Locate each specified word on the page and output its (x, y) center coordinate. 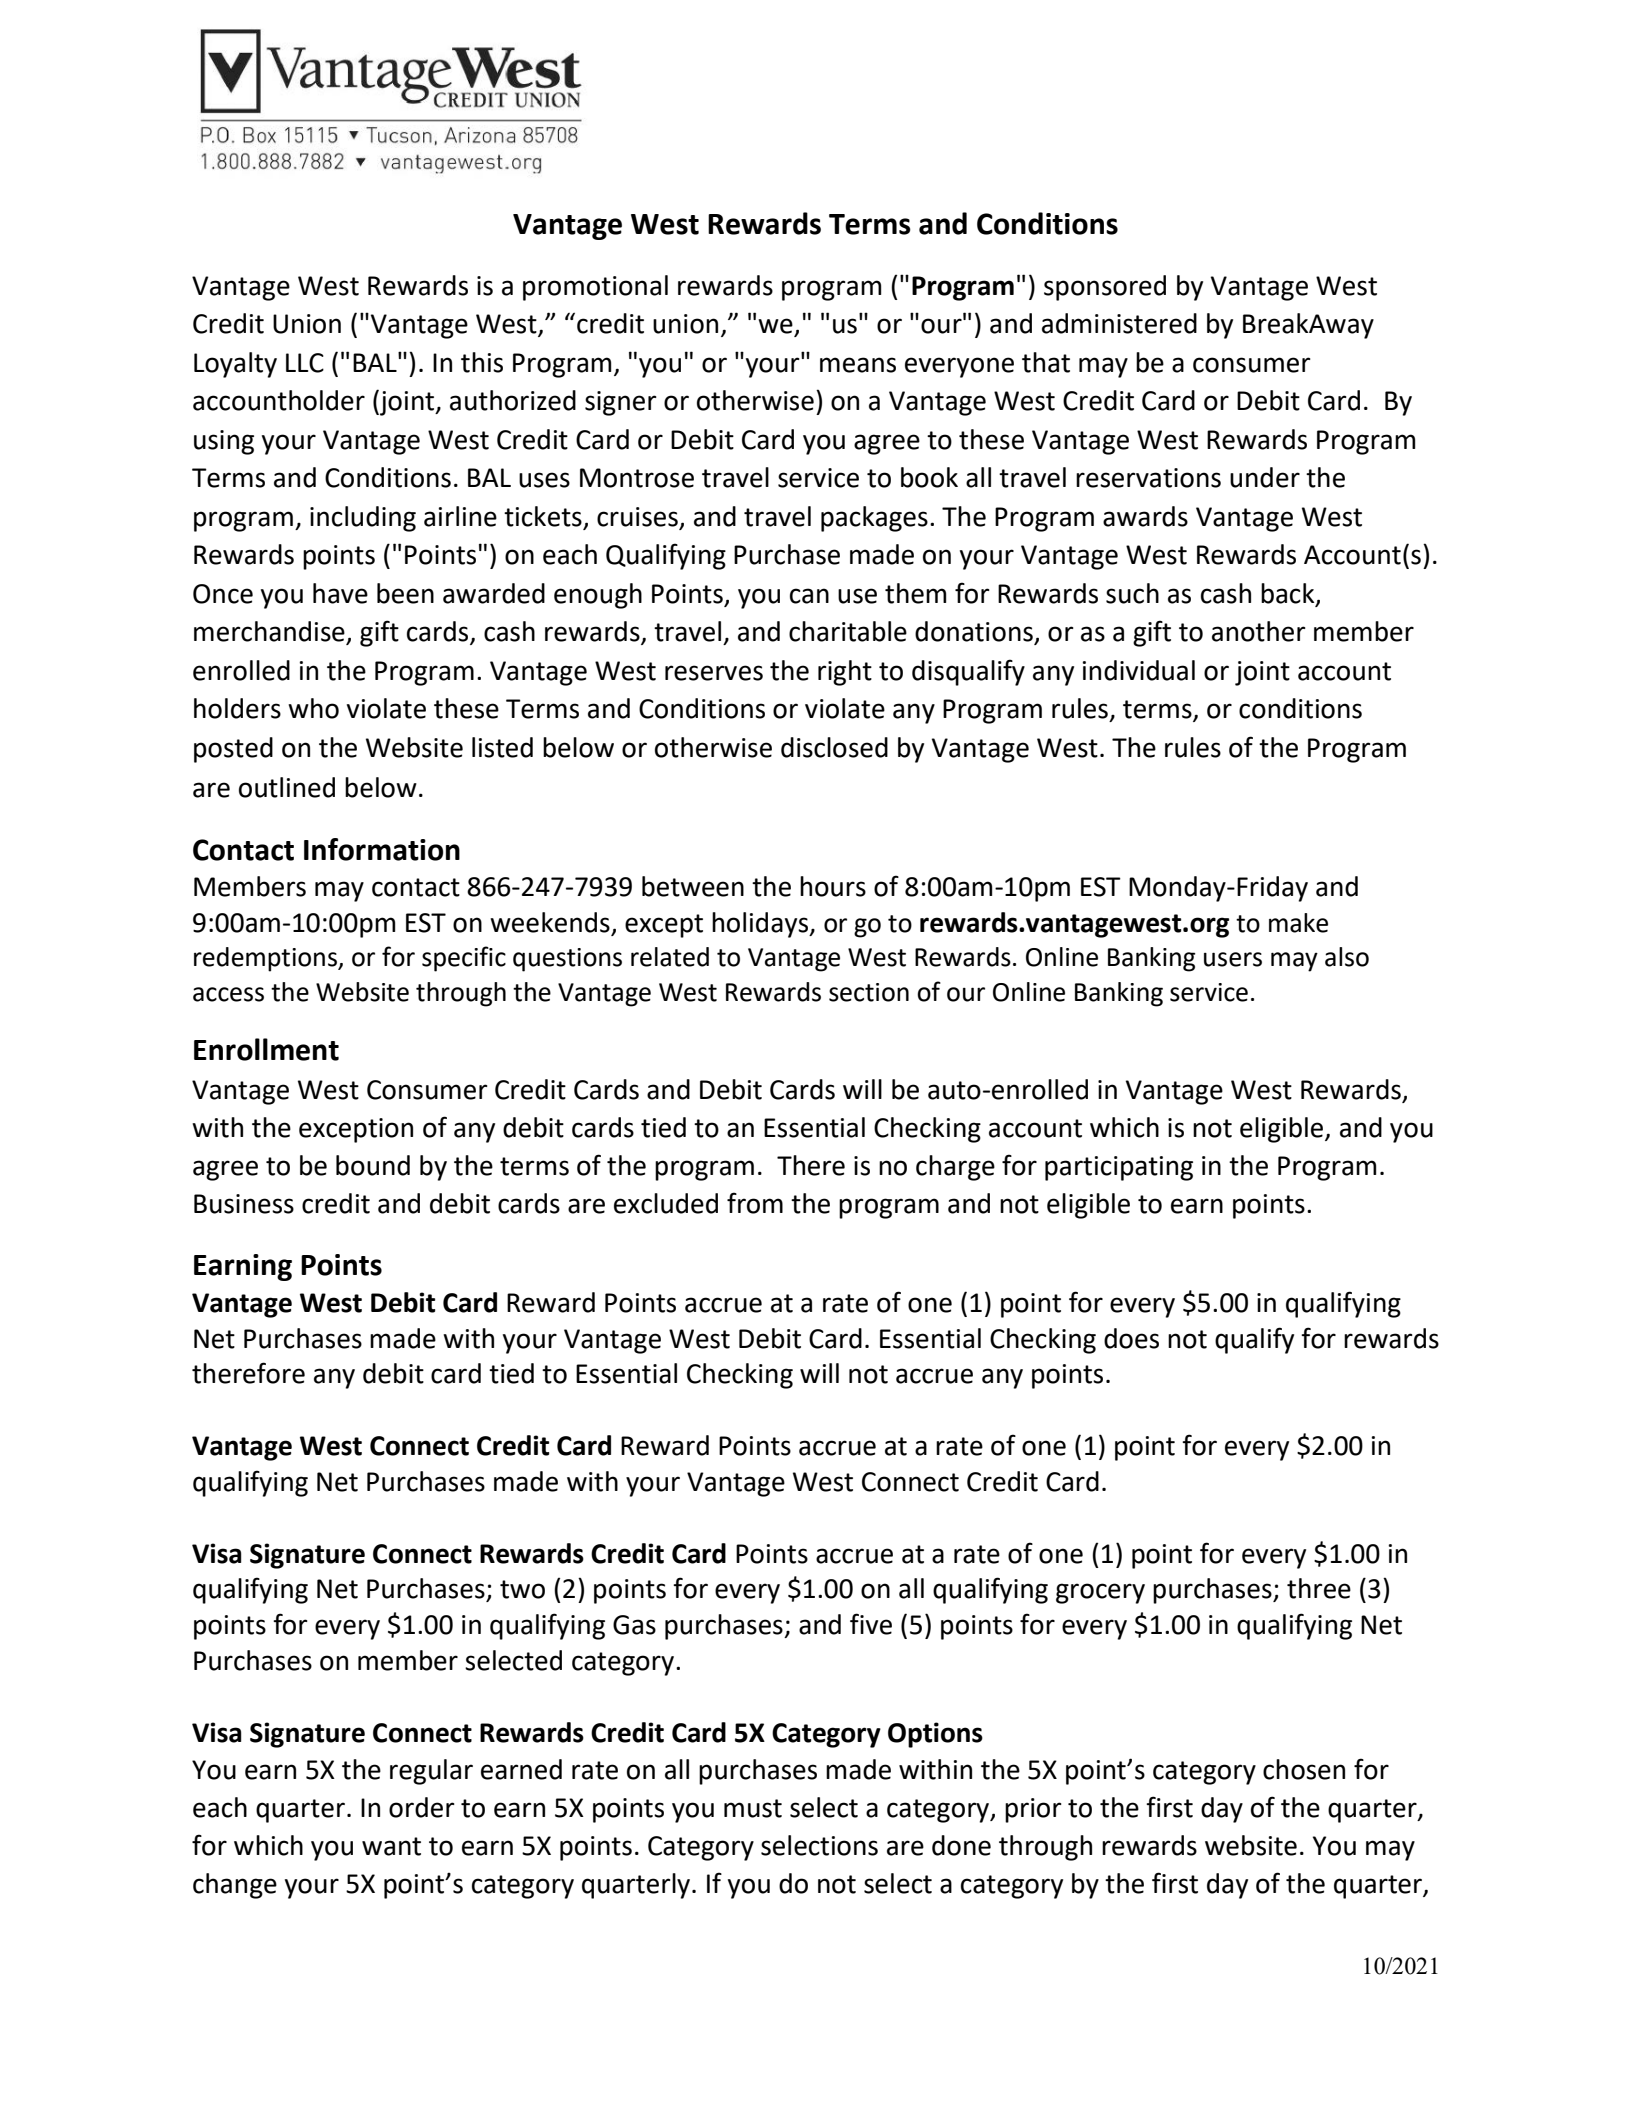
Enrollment (266, 1049)
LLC (305, 363)
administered (1119, 323)
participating (1119, 1168)
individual (1139, 670)
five (871, 1624)
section (869, 992)
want (391, 1846)
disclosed (834, 747)
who (313, 708)
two (522, 1589)
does (1131, 1338)
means (858, 365)
